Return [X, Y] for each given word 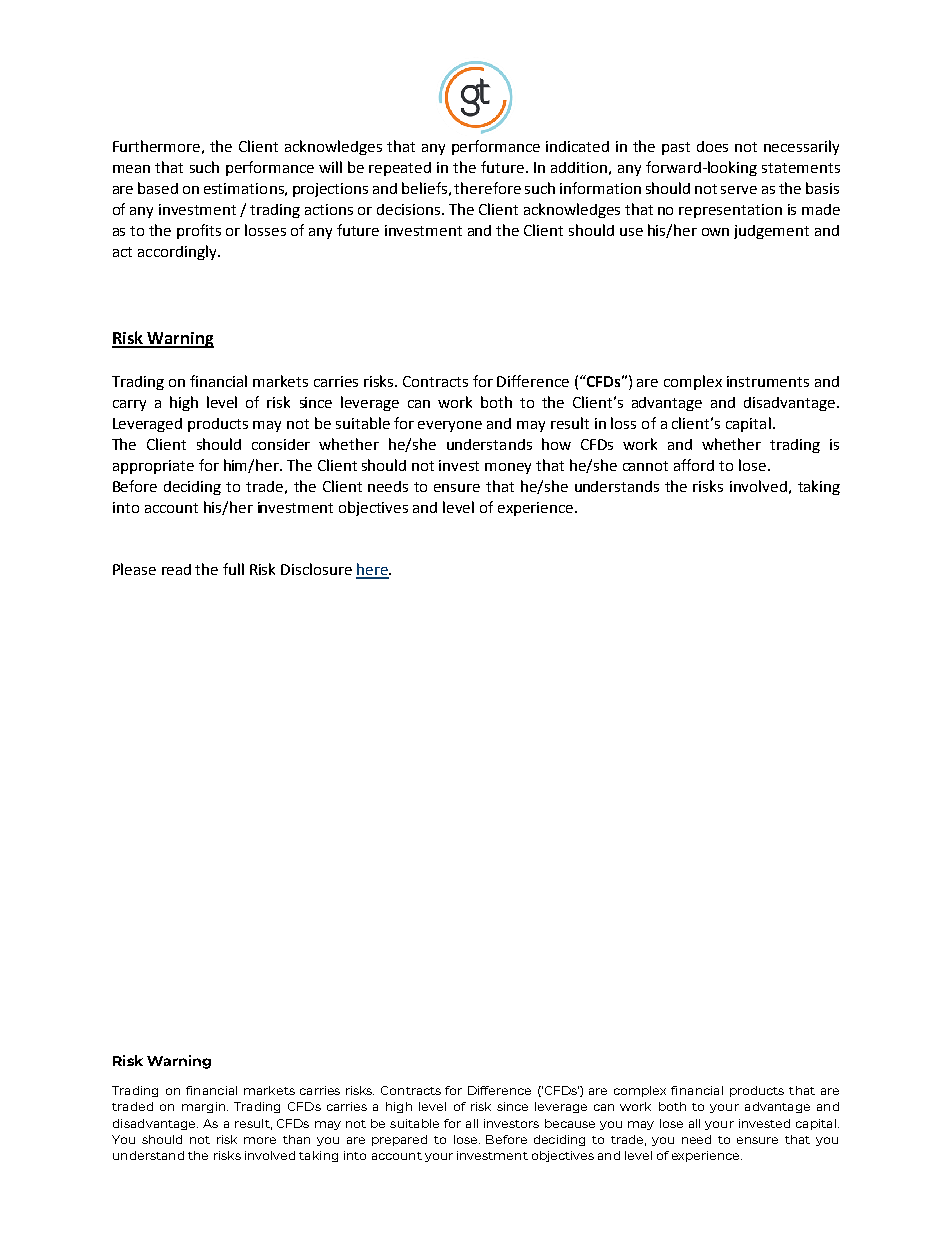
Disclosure [316, 569]
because [570, 1123]
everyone [450, 426]
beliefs [424, 188]
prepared [399, 1140]
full [233, 569]
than [296, 1139]
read [176, 569]
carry [129, 405]
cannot [645, 466]
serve [739, 190]
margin [205, 1107]
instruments [768, 381]
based [158, 188]
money [508, 468]
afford [694, 465]
